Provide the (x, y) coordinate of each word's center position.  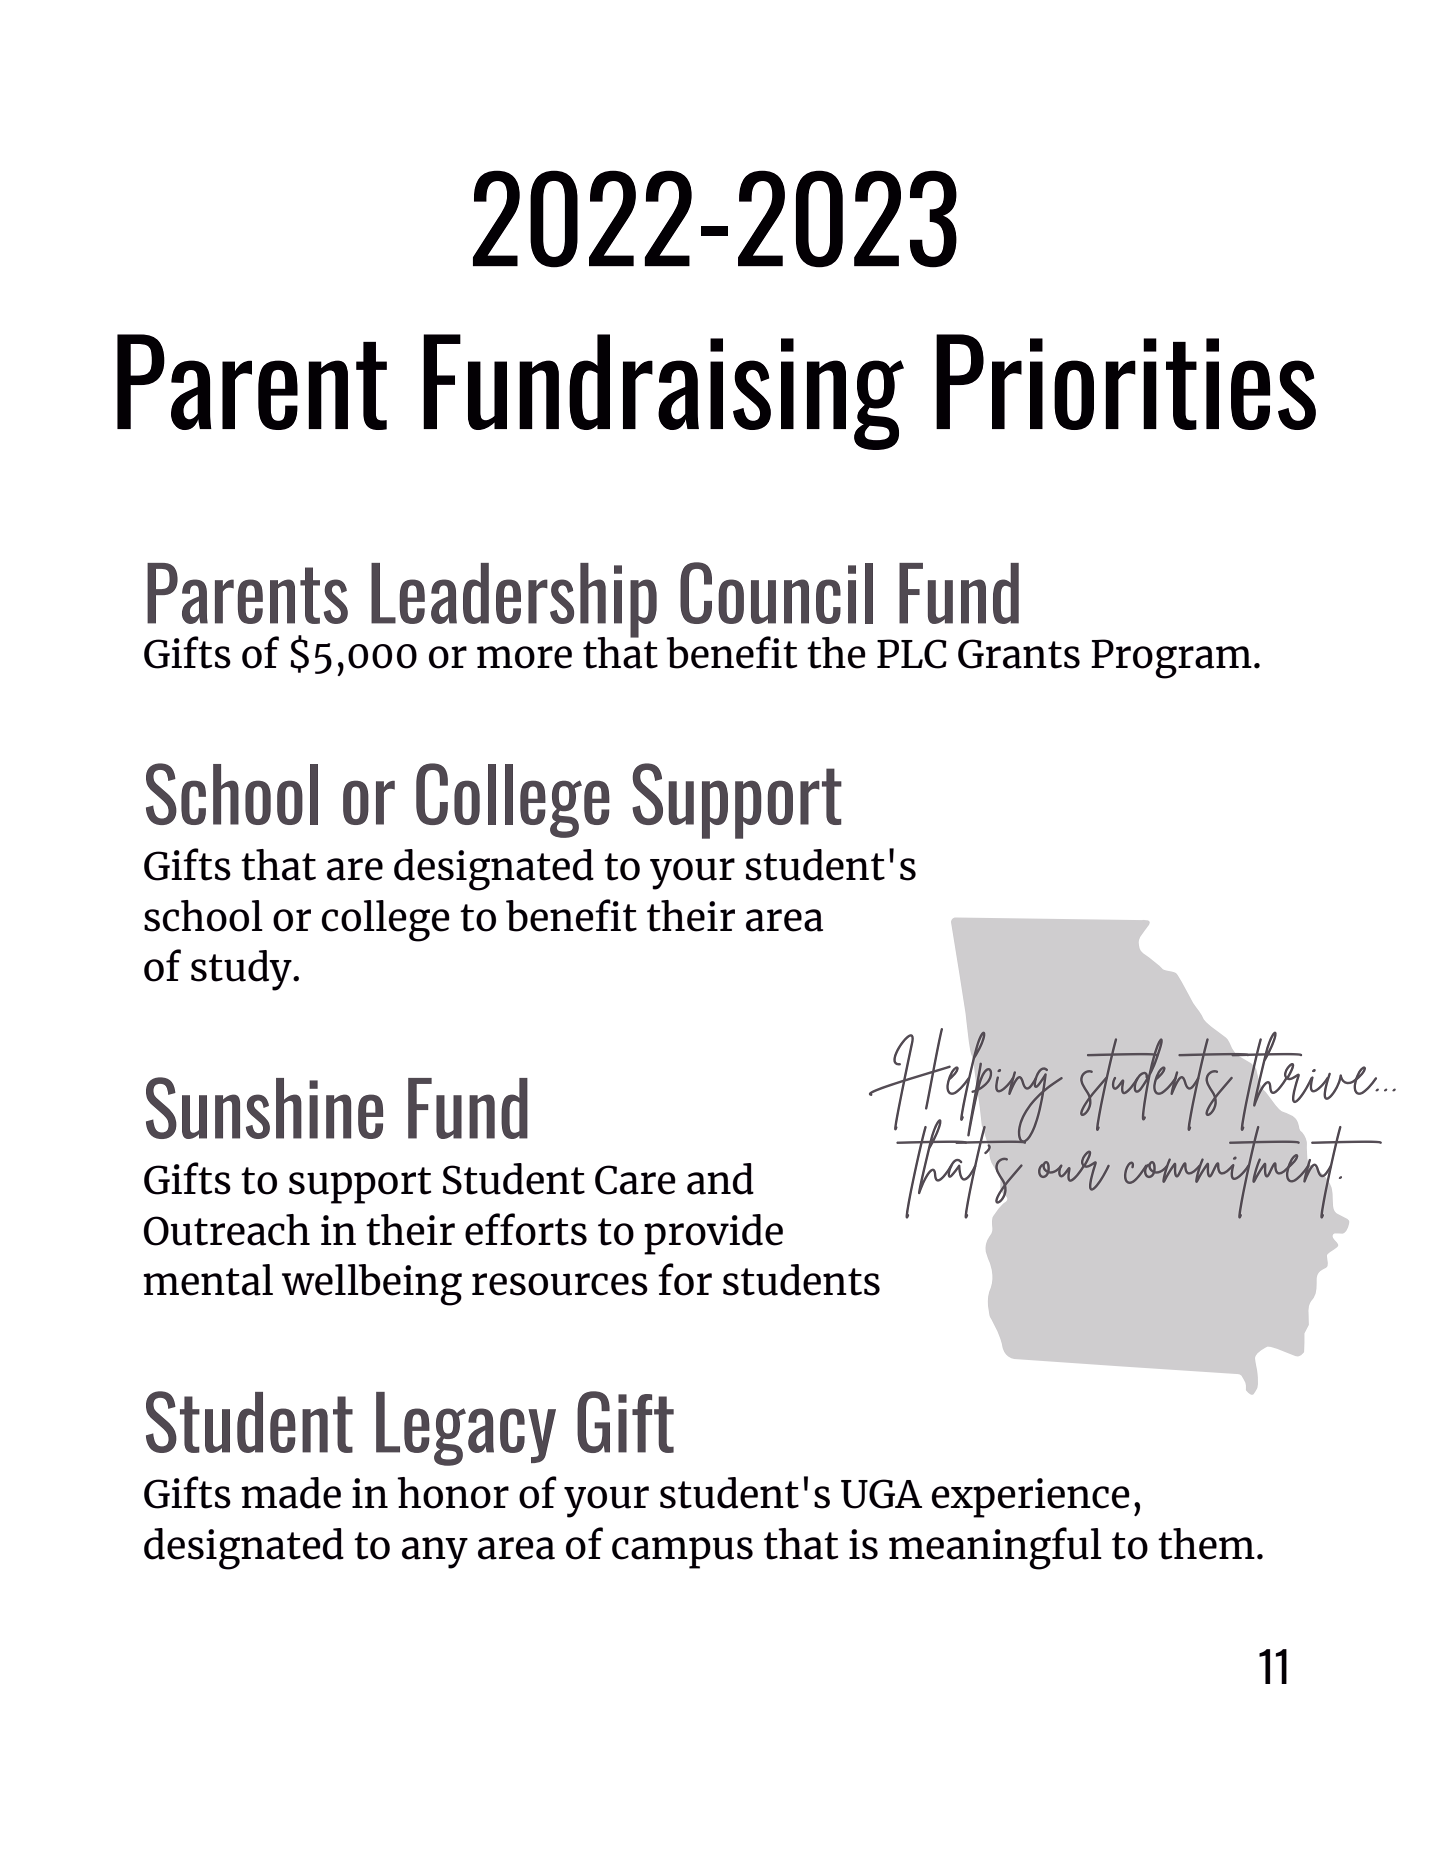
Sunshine (264, 1108)
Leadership (514, 601)
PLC (912, 654)
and (720, 1179)
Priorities (1126, 382)
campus (682, 1553)
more (524, 657)
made (291, 1493)
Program (1171, 659)
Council (776, 593)
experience (1031, 1498)
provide (713, 1234)
